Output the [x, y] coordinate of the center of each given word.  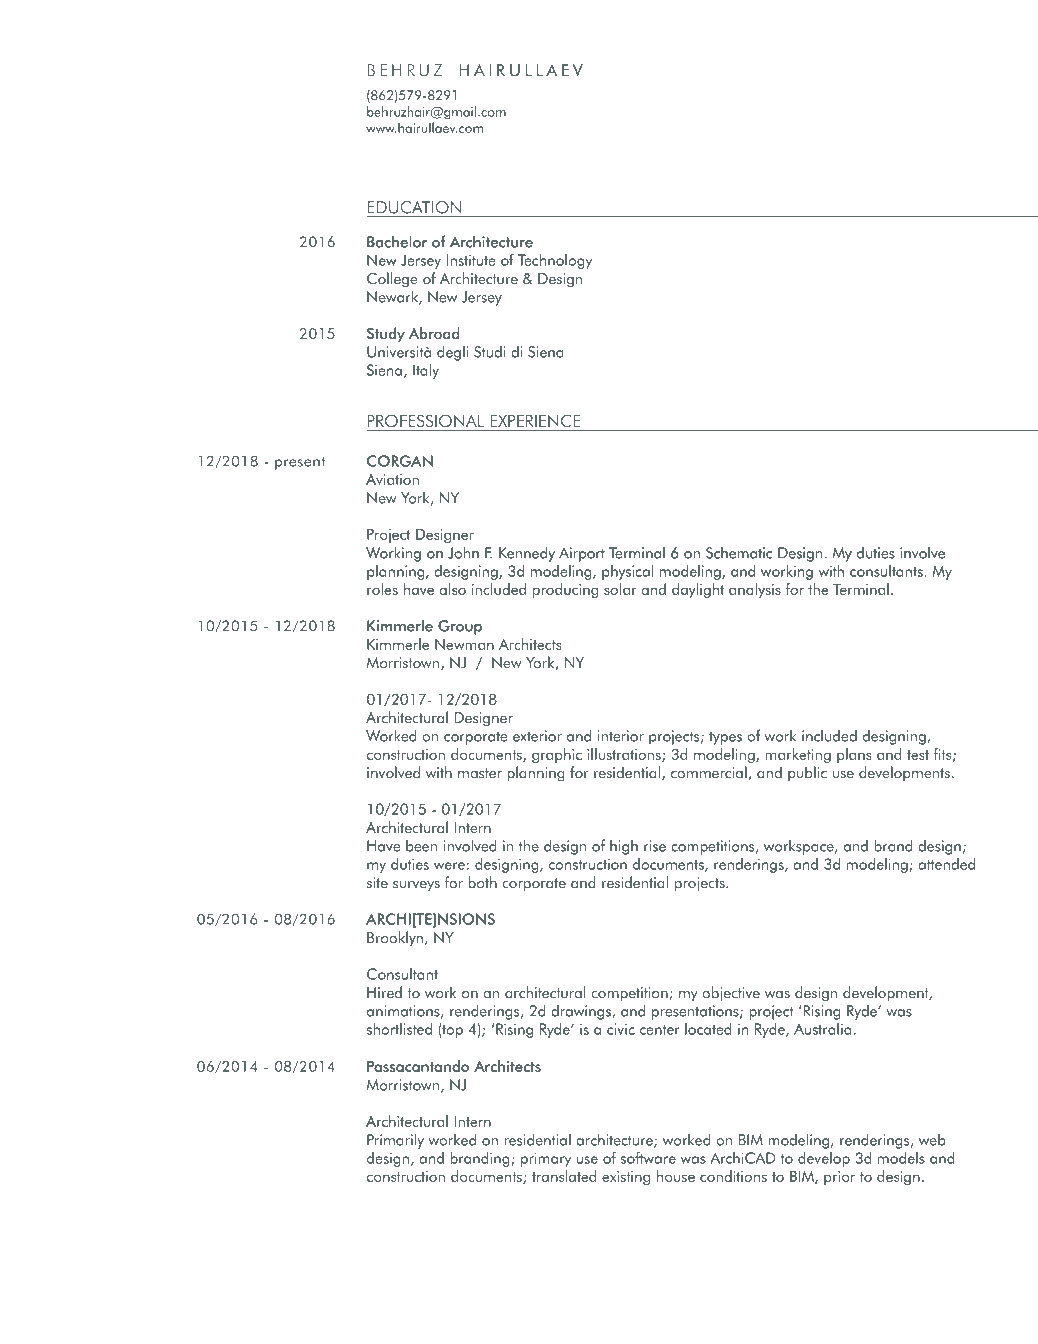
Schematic [739, 553]
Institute [471, 260]
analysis [755, 590]
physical [627, 572]
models [901, 1158]
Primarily [395, 1141]
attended [946, 864]
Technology [555, 261]
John [463, 552]
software [648, 1158]
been [421, 846]
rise [655, 846]
